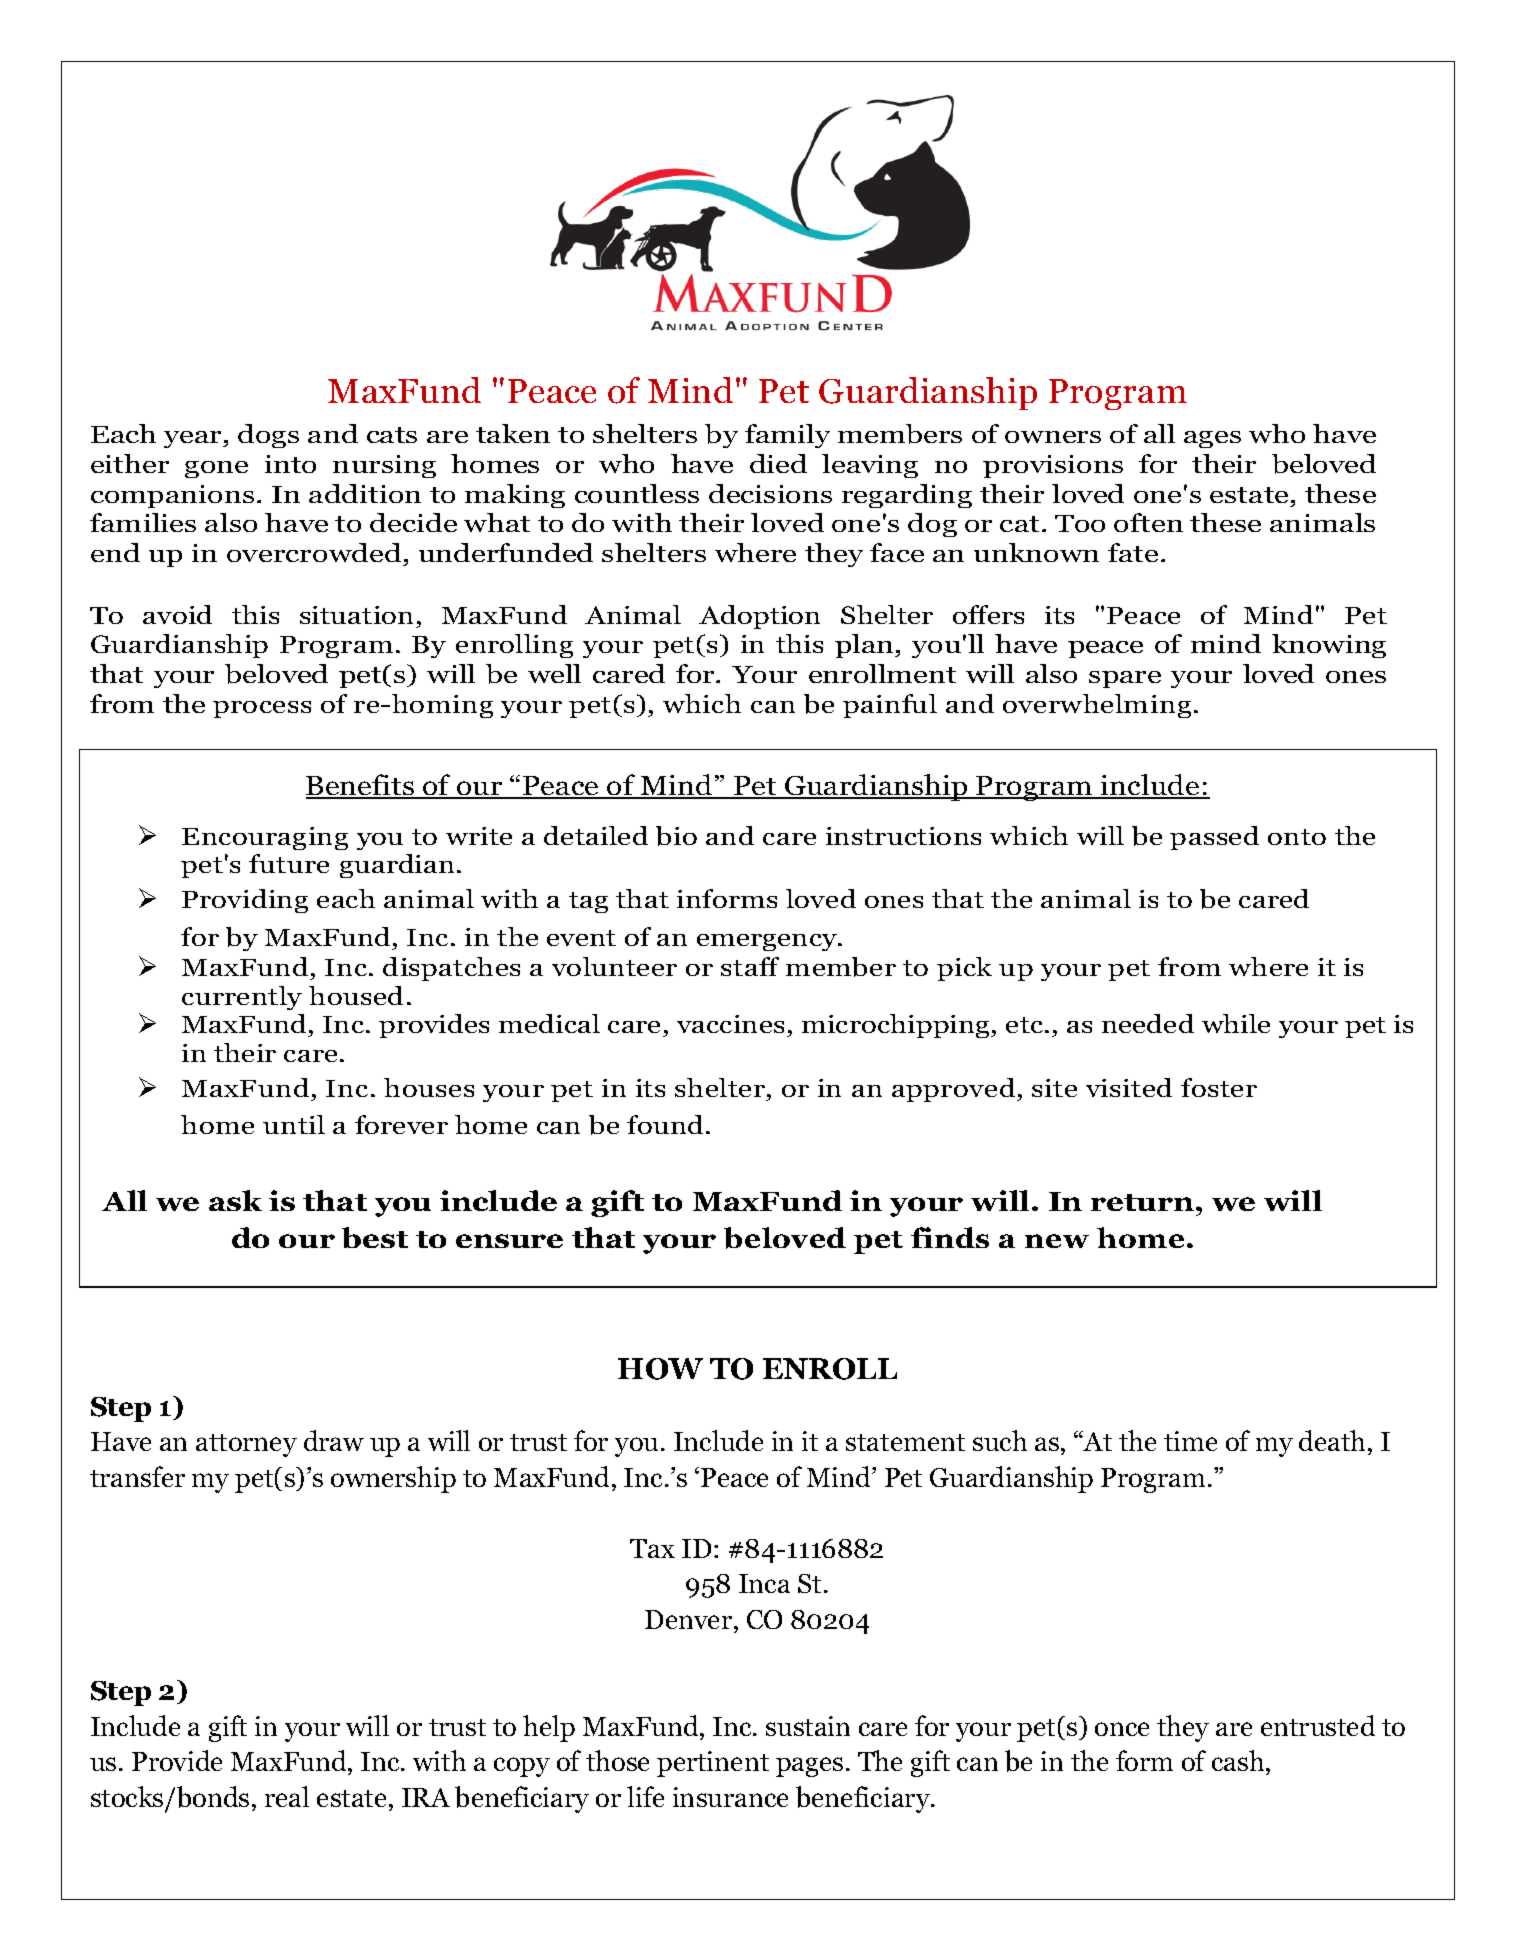 The width and height of the image is (1513, 1958). I want to click on passed, so click(1214, 838).
